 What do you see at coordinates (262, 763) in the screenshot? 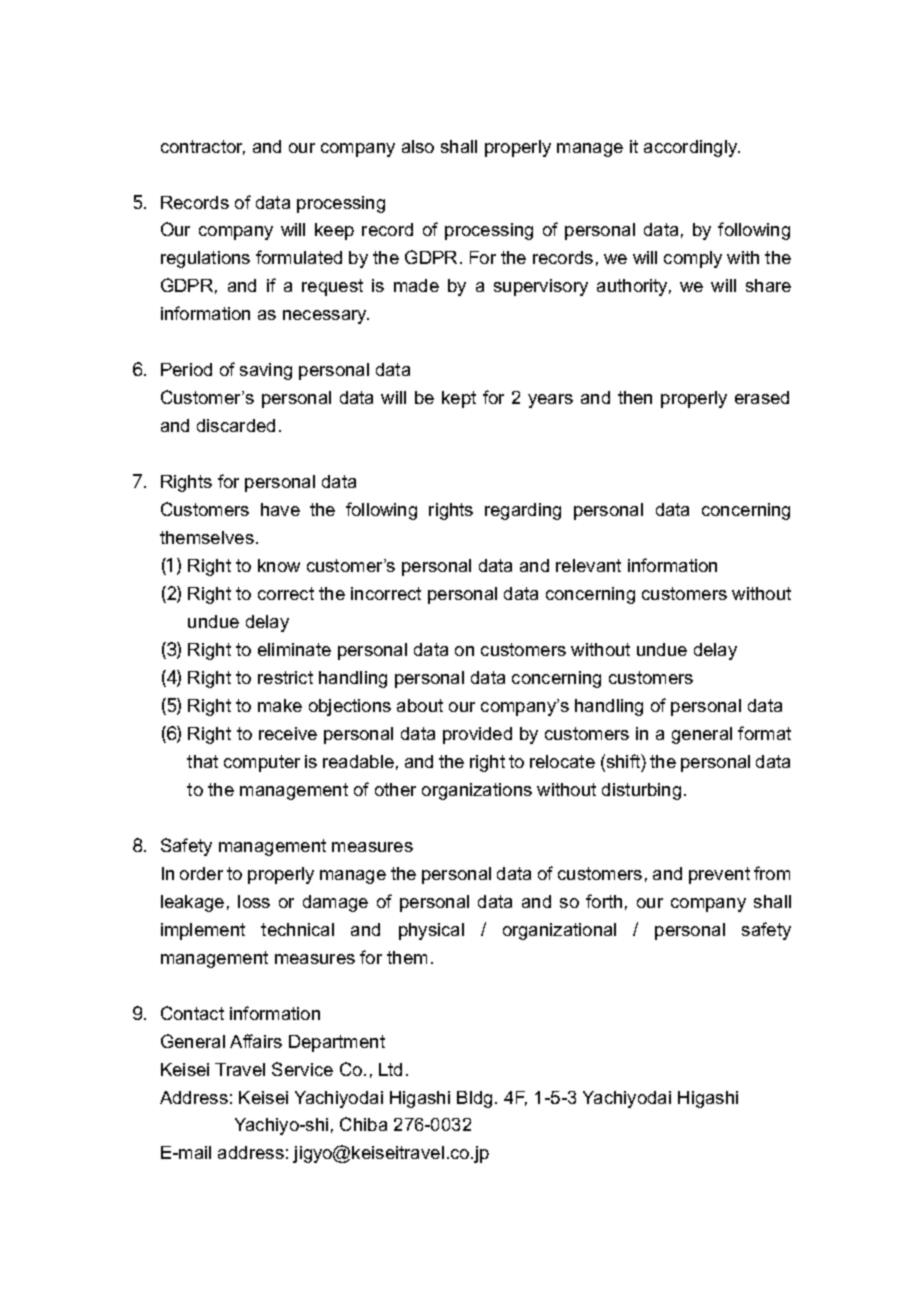
I see `computer` at bounding box center [262, 763].
